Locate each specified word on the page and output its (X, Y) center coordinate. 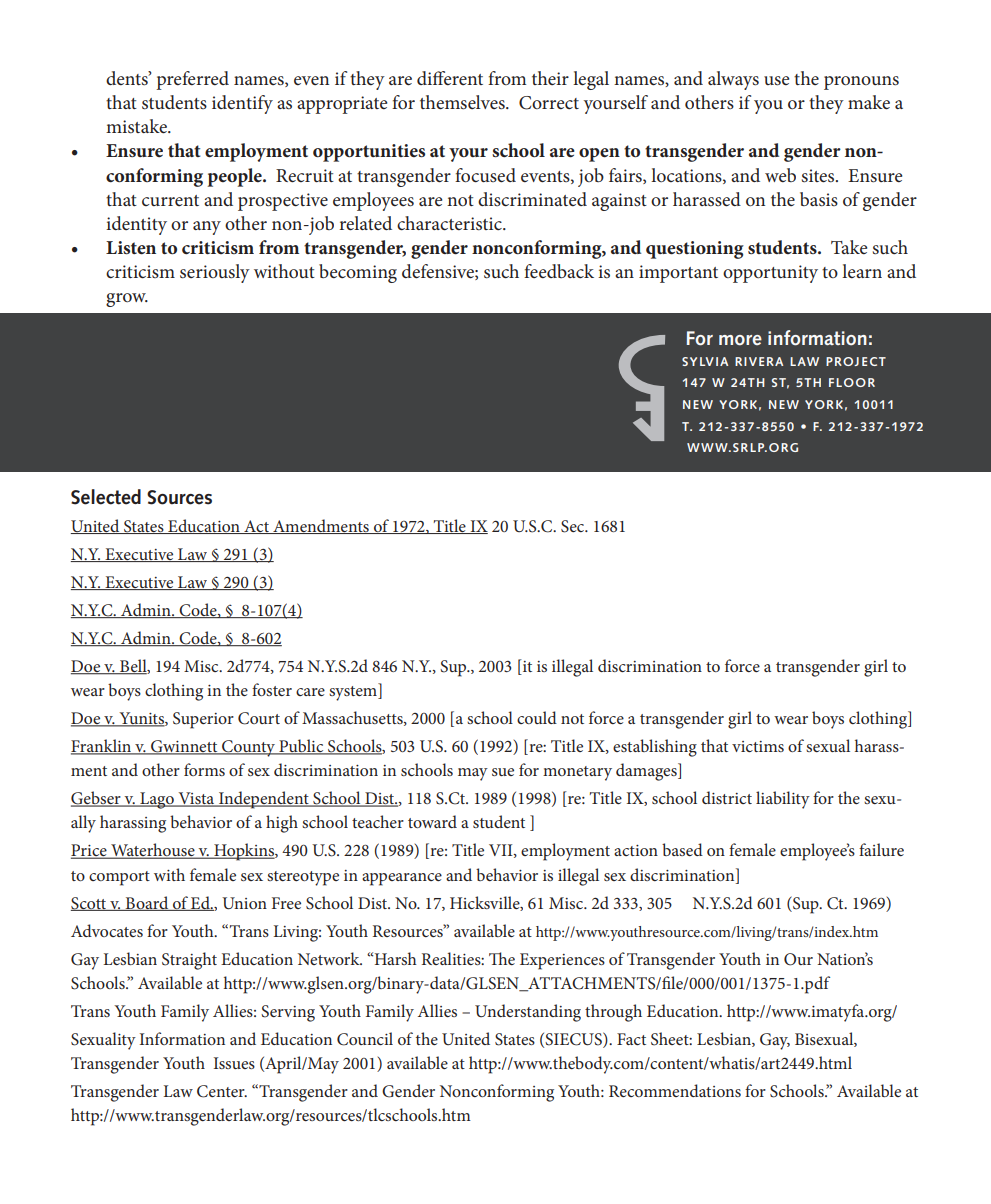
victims (758, 746)
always (733, 80)
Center (222, 1091)
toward (432, 821)
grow (127, 300)
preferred (193, 80)
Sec (574, 526)
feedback (559, 271)
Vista (196, 799)
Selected (106, 497)
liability (783, 800)
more (740, 340)
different (450, 78)
